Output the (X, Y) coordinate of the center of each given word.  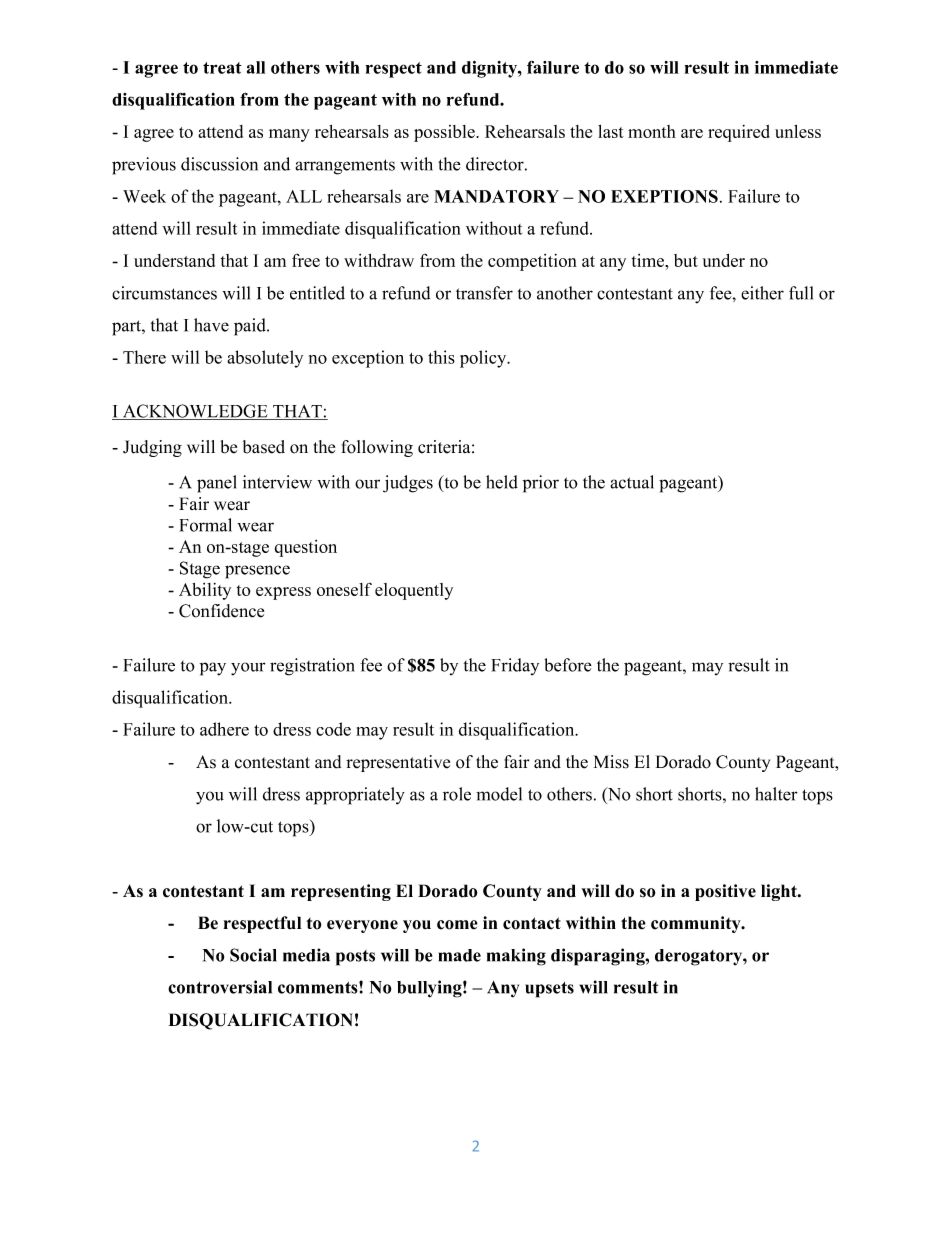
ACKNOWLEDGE (195, 412)
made (460, 955)
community (697, 924)
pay (213, 669)
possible (445, 133)
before (568, 665)
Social (253, 955)
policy (484, 359)
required (739, 133)
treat (222, 68)
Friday (515, 666)
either (762, 293)
